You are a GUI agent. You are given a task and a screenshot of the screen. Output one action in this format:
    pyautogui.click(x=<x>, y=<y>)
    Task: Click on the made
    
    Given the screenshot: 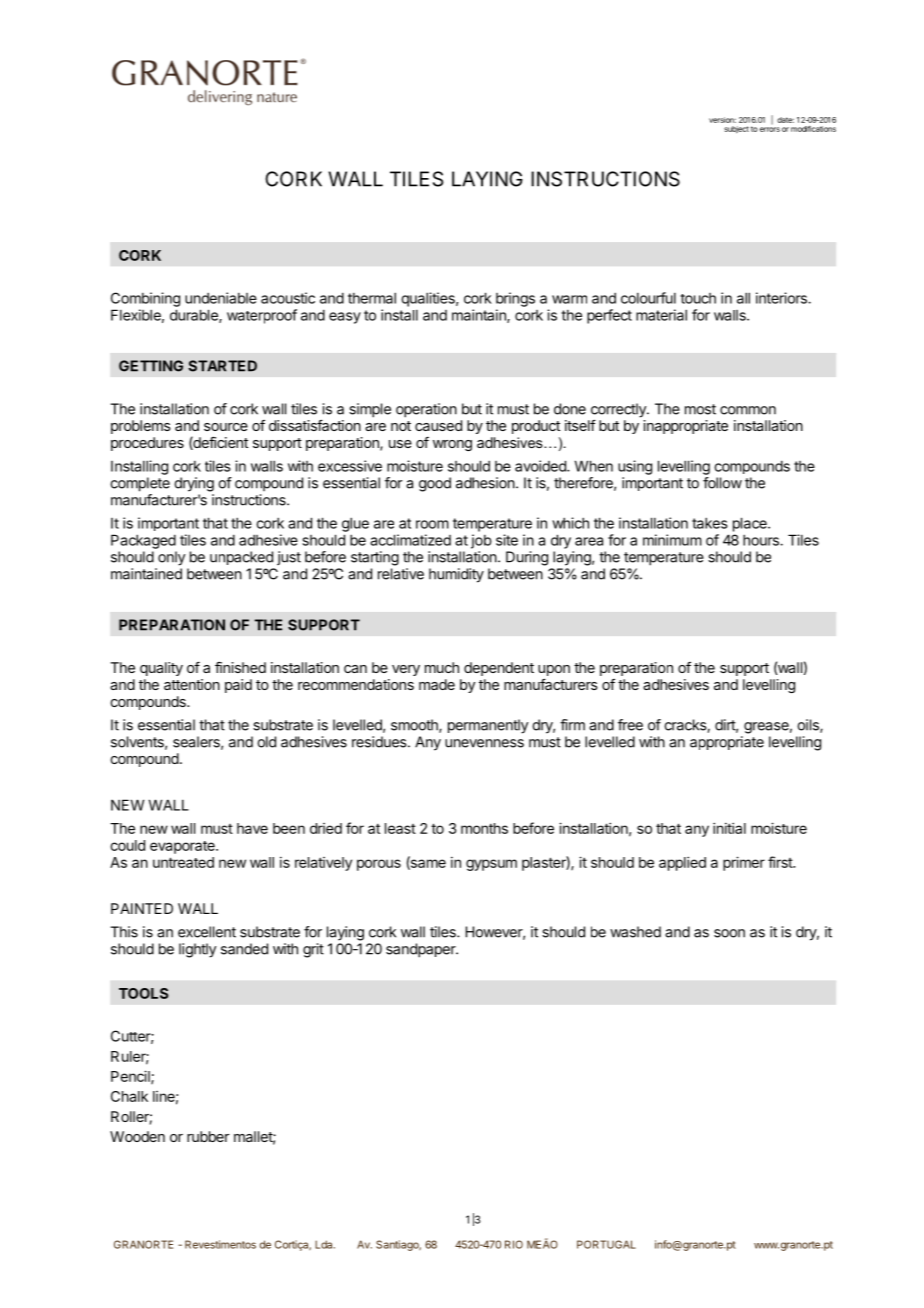 What is the action you would take?
    pyautogui.click(x=437, y=684)
